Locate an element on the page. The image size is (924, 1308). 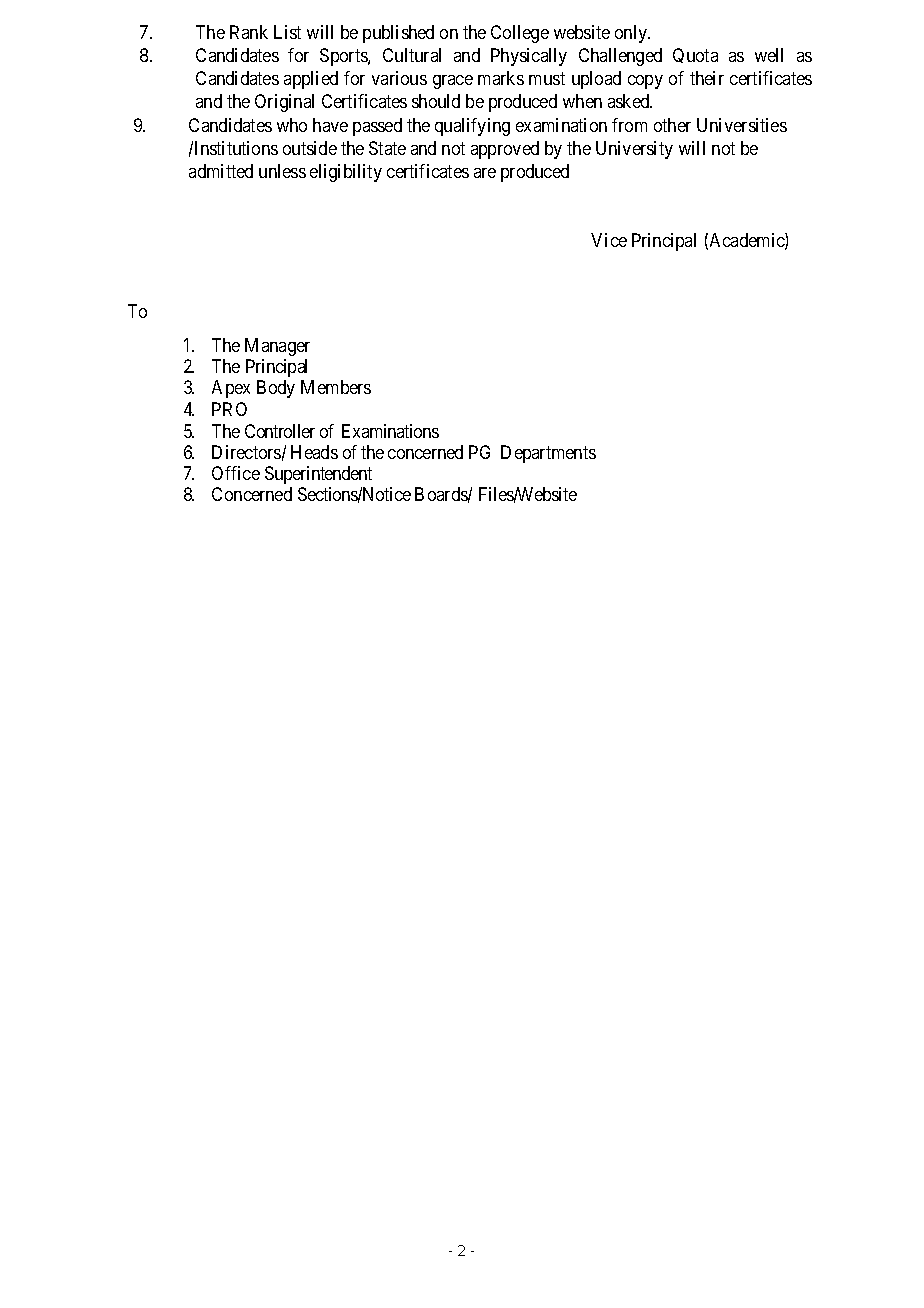
approved is located at coordinates (505, 150).
